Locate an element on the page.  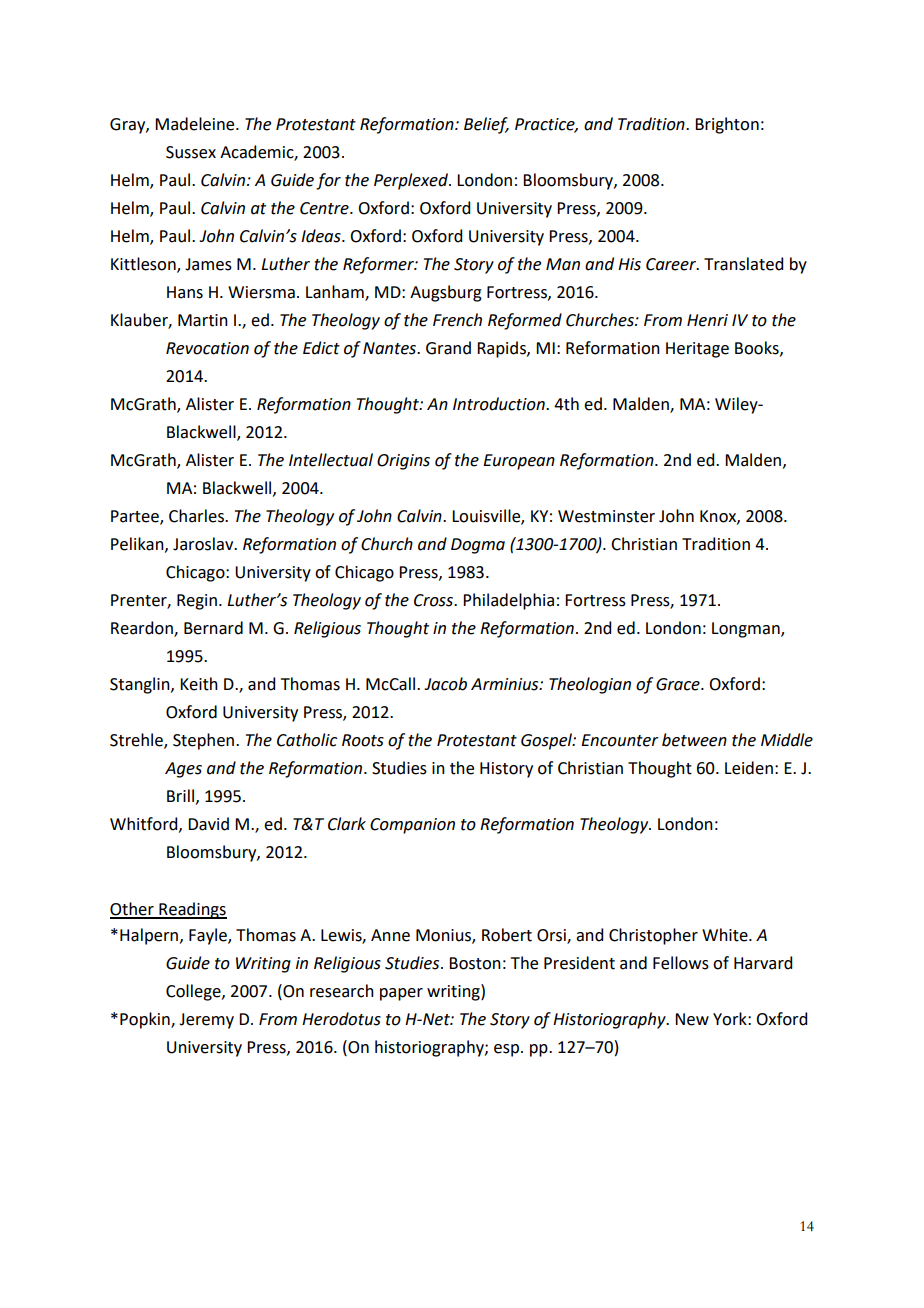
Sussex is located at coordinates (191, 152).
